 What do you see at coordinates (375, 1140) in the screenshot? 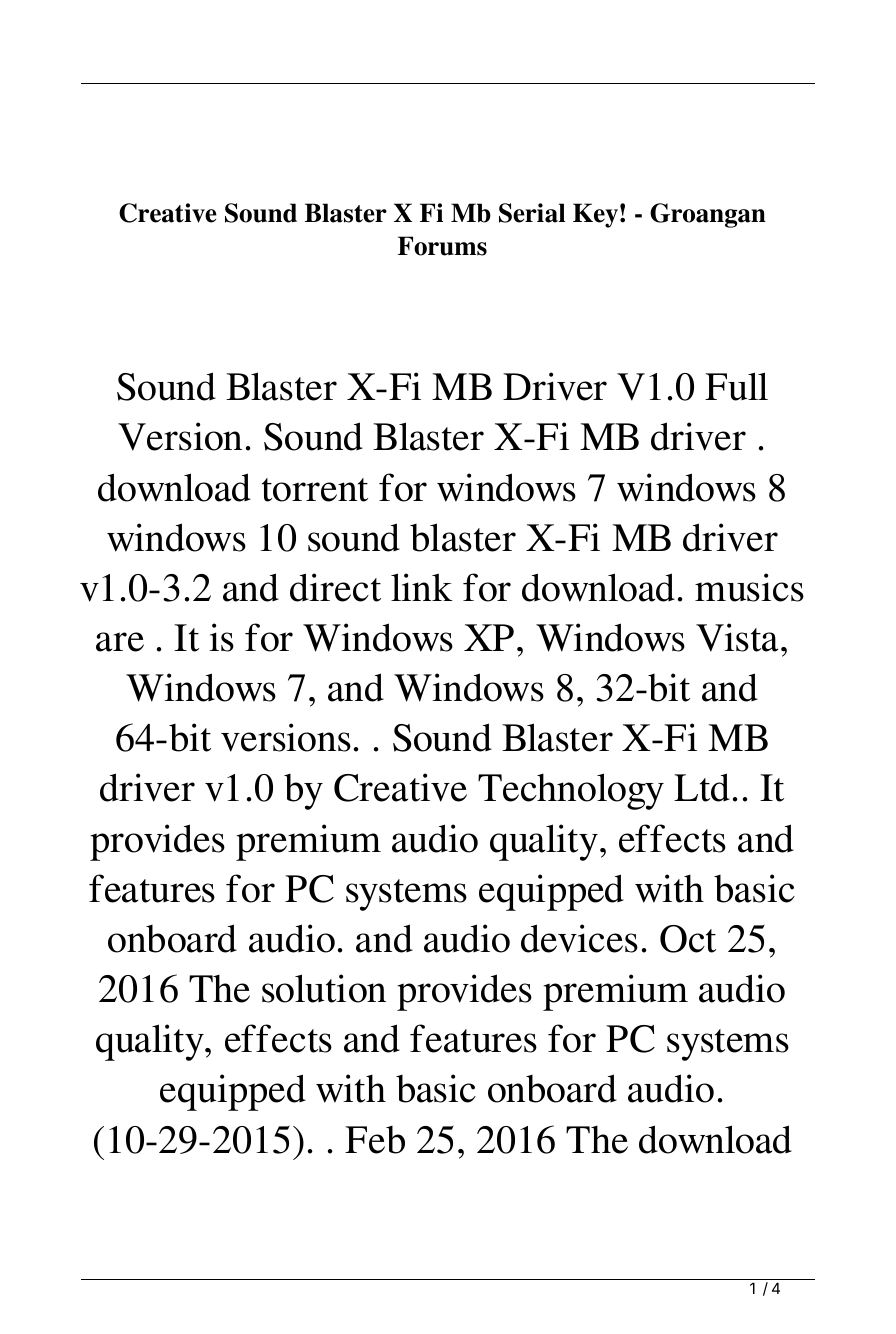
I see `Feb` at bounding box center [375, 1140].
